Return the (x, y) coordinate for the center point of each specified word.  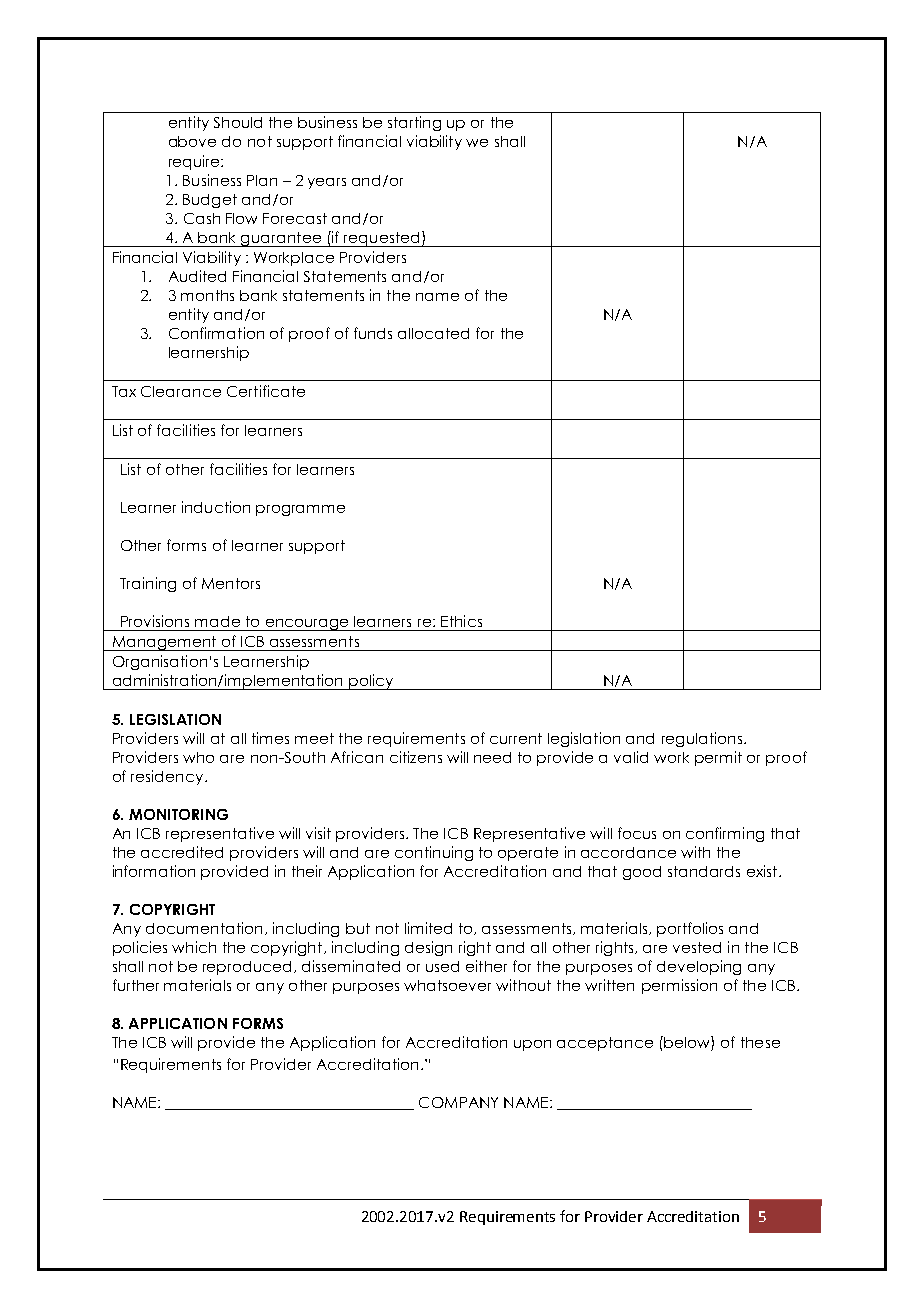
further (136, 985)
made (217, 621)
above (192, 141)
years (327, 183)
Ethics (461, 621)
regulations (703, 739)
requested (382, 239)
